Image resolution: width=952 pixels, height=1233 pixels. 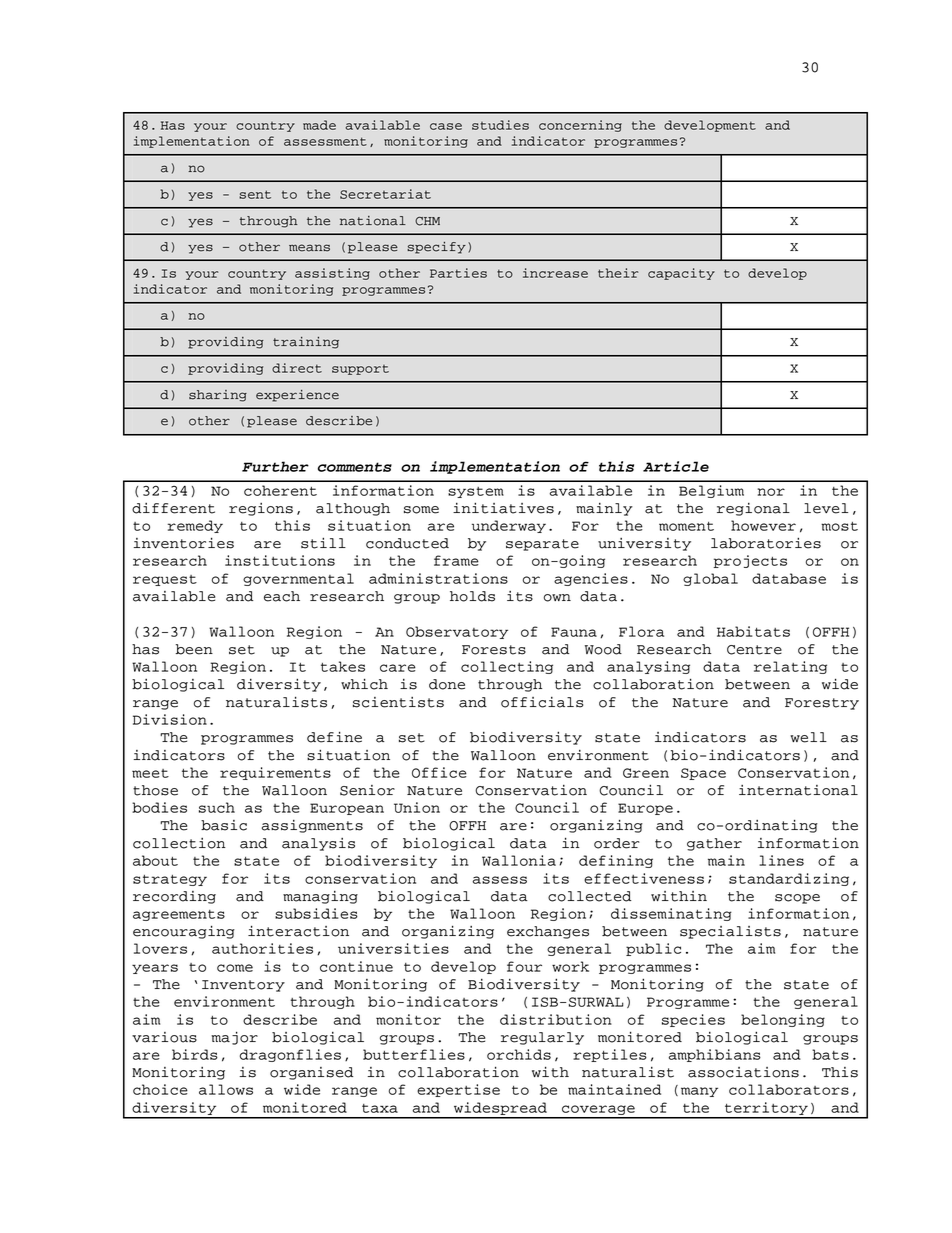 What do you see at coordinates (500, 125) in the screenshot?
I see `studies` at bounding box center [500, 125].
